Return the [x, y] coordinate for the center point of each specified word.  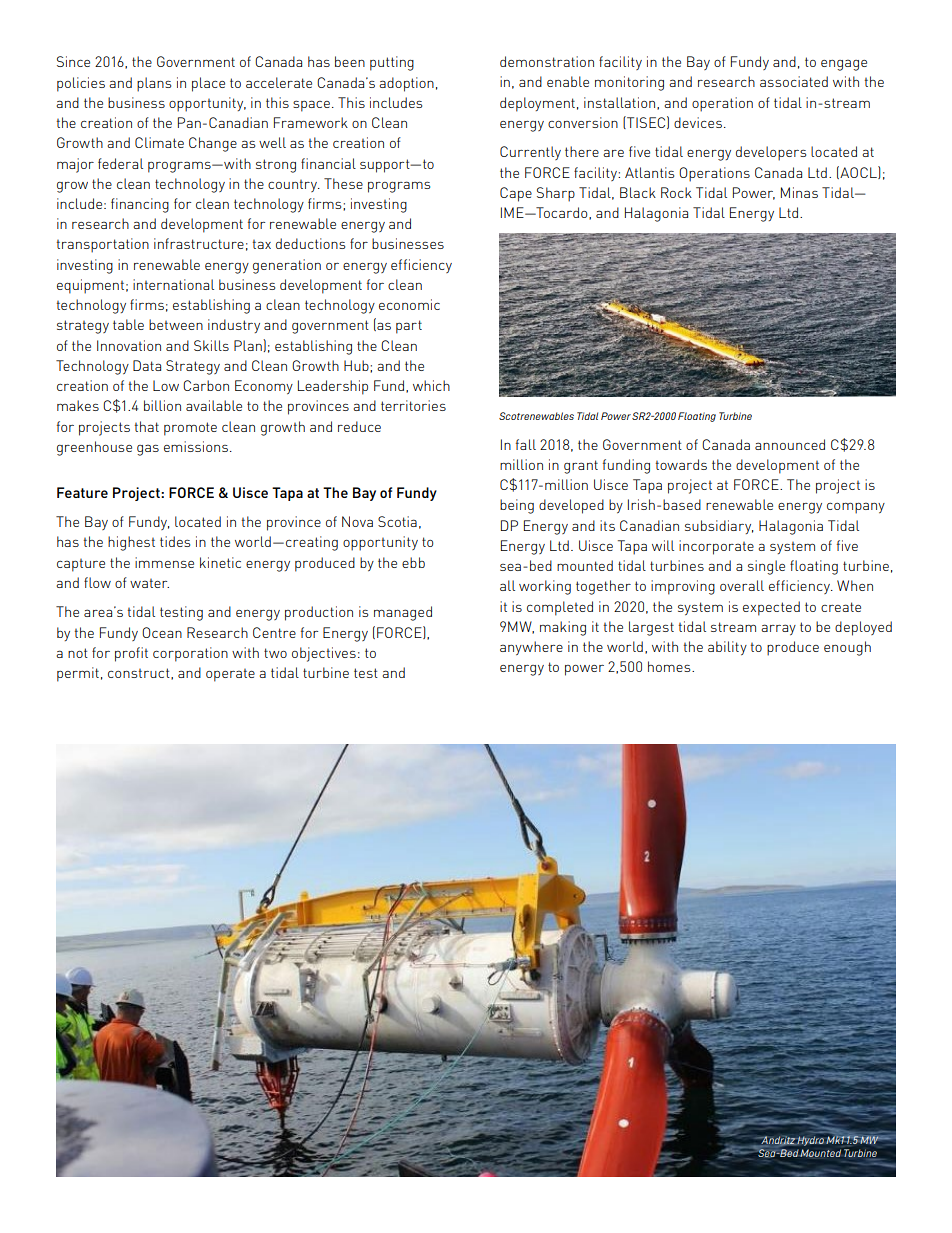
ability [727, 648]
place [208, 84]
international [173, 284]
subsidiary [719, 527]
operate [230, 675]
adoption [406, 84]
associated [794, 81]
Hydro [810, 1141]
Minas [799, 192]
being [517, 506]
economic [409, 304]
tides [175, 541]
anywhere [531, 648]
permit [78, 674]
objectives [324, 654]
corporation [190, 654]
